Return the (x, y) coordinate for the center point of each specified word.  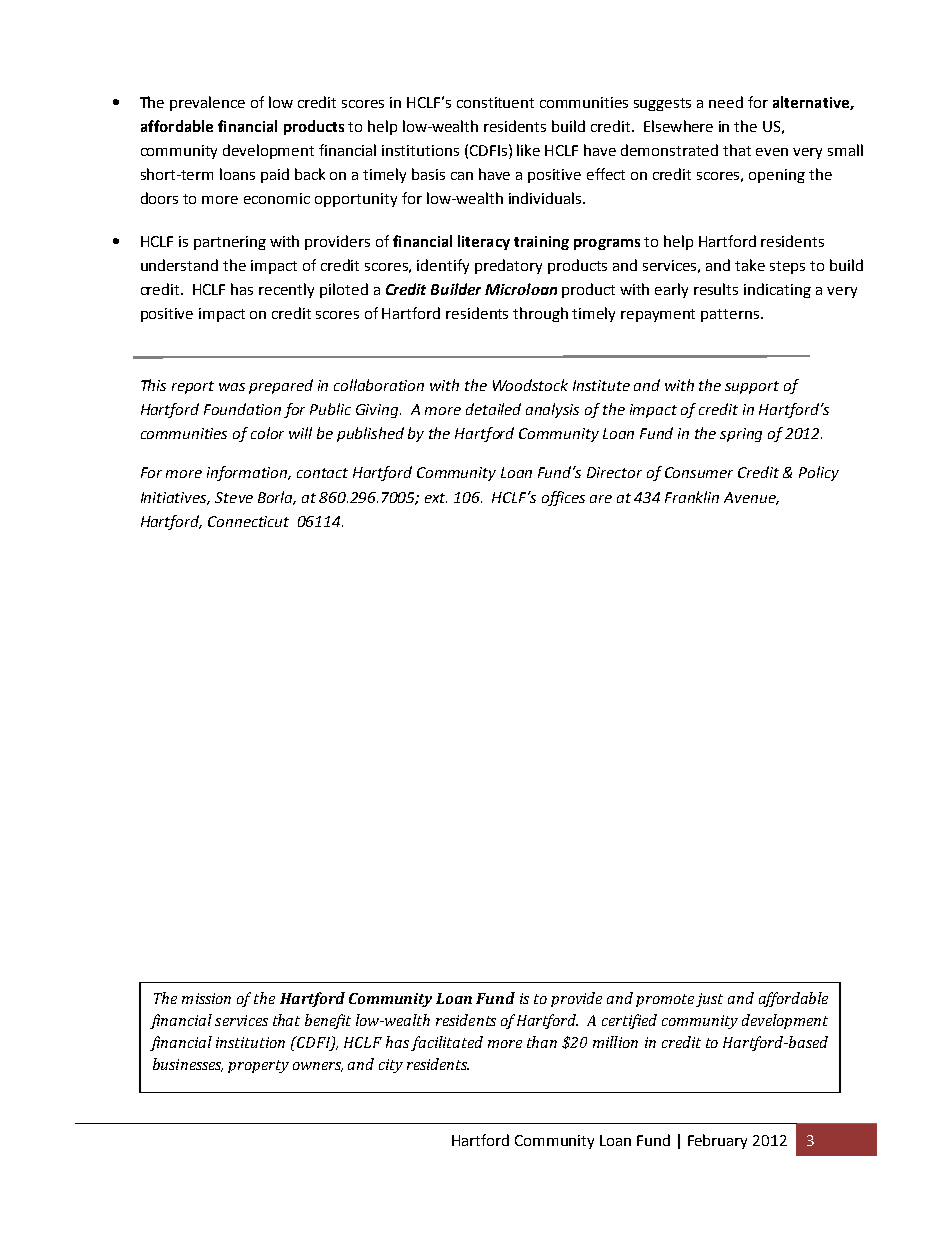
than (542, 1042)
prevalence (207, 103)
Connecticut (248, 521)
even (772, 152)
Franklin (692, 497)
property (258, 1066)
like (528, 150)
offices (563, 498)
